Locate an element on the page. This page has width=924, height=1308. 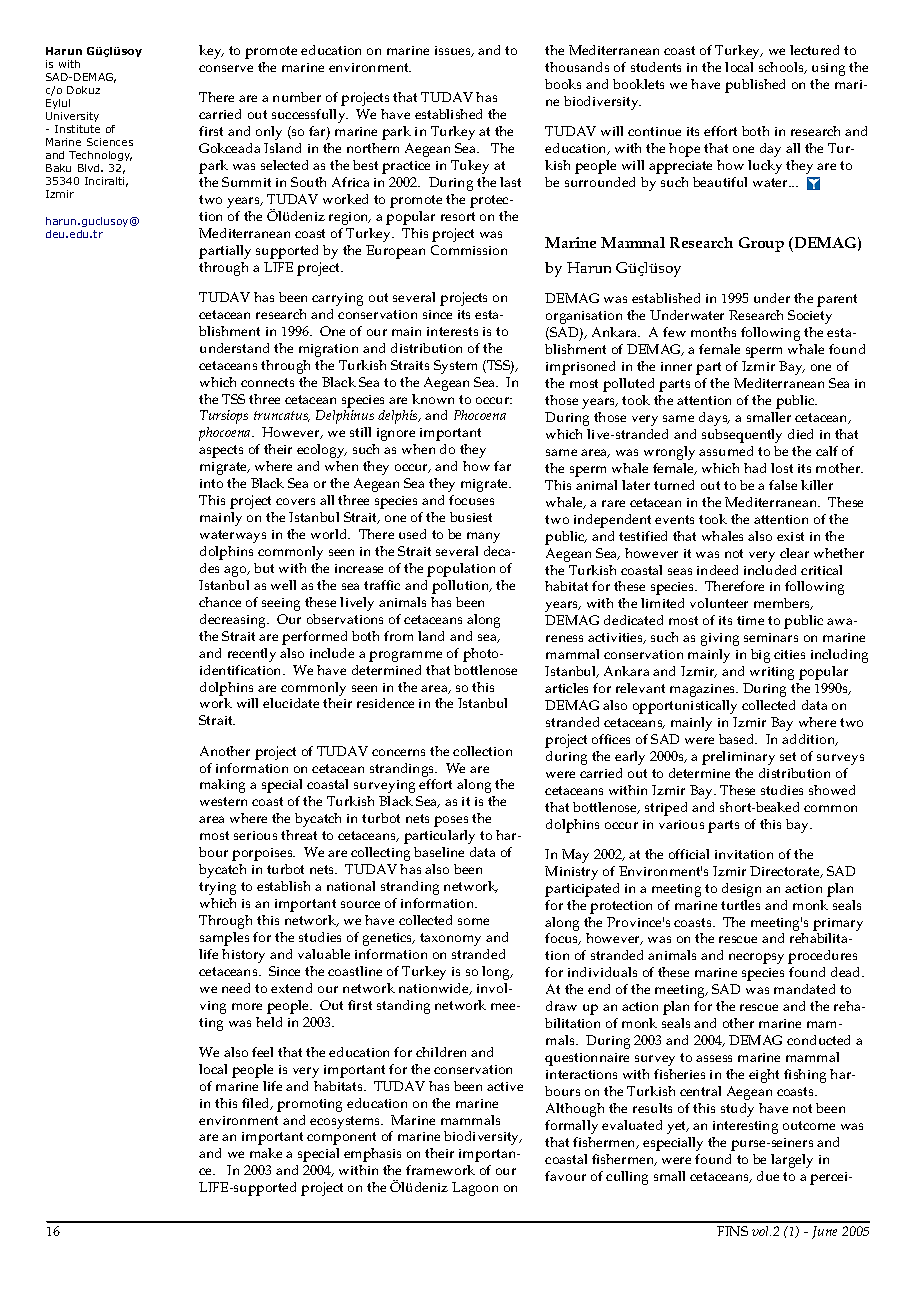
seminars is located at coordinates (771, 637).
